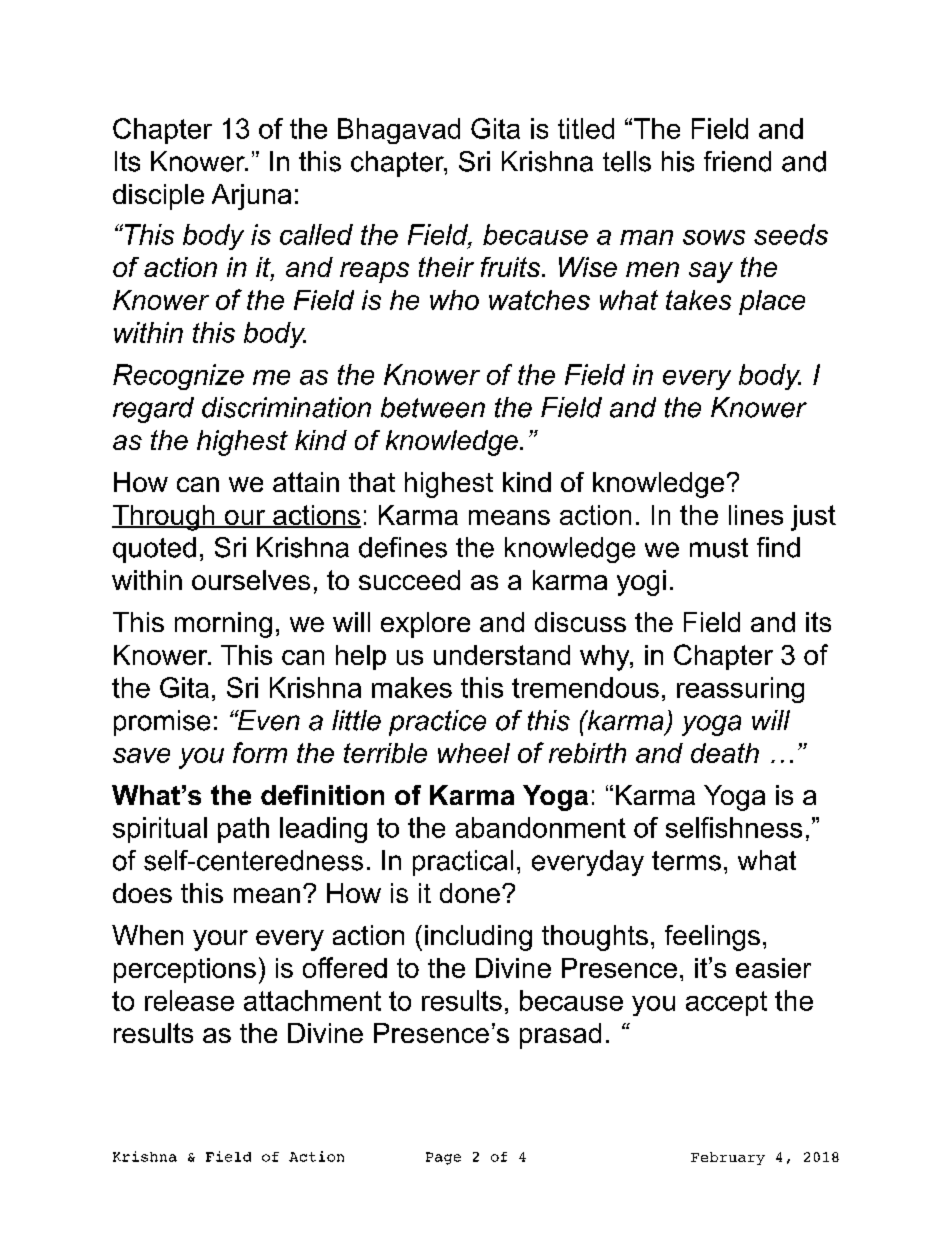 This document has width=952, height=1233. What do you see at coordinates (189, 1000) in the document?
I see `release` at bounding box center [189, 1000].
